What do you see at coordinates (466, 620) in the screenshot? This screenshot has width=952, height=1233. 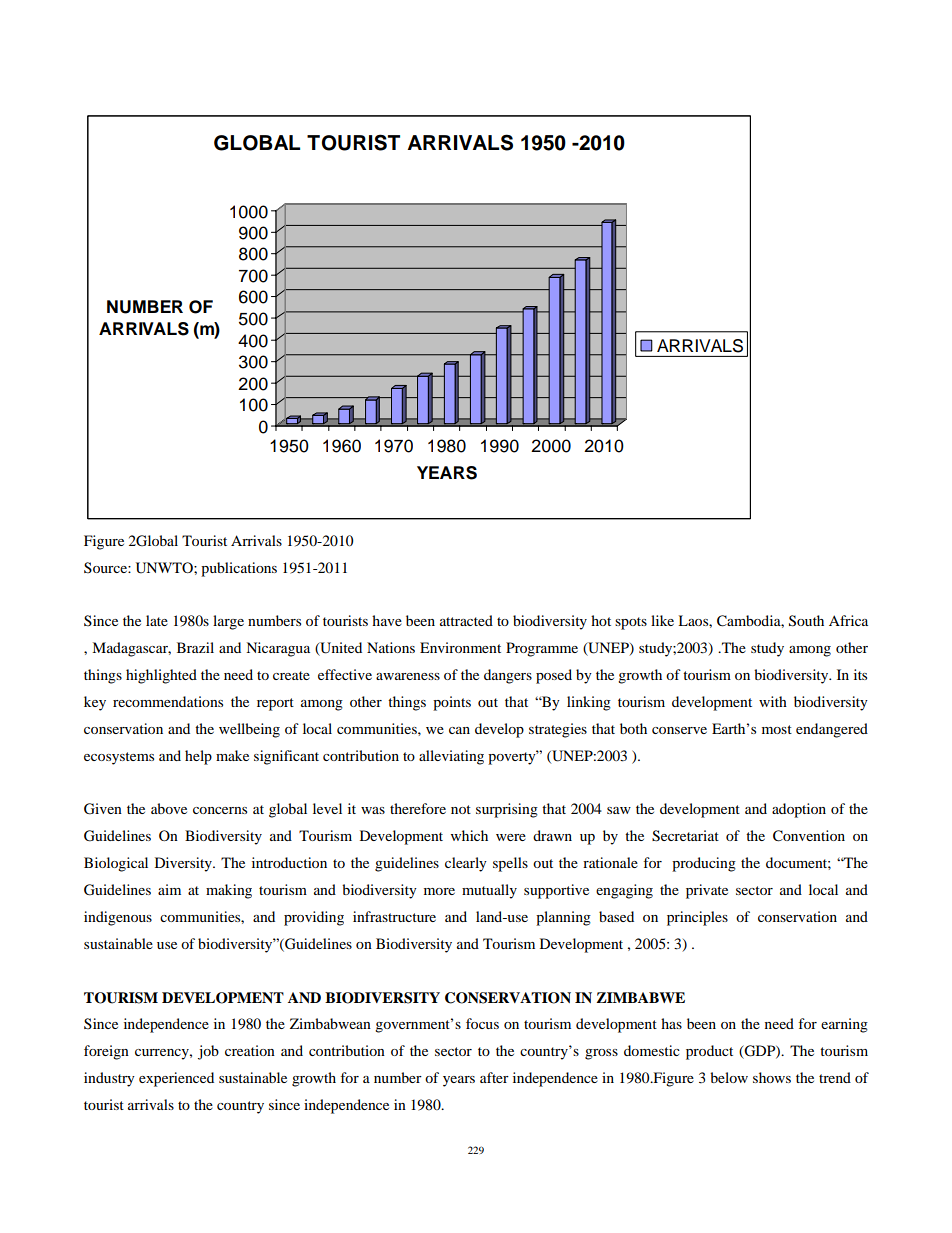 I see `attracted` at bounding box center [466, 620].
